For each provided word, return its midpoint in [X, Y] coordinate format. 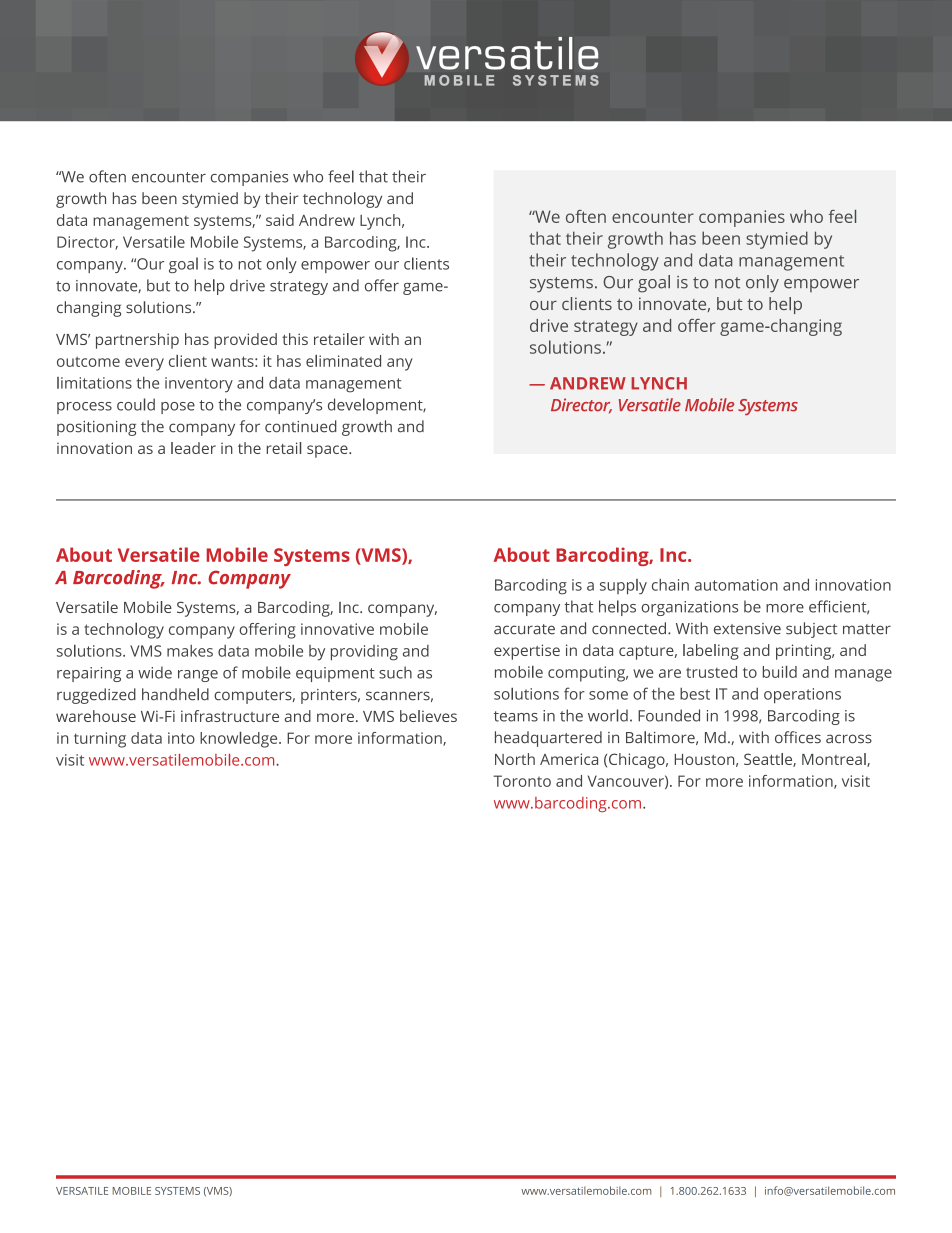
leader [193, 448]
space [328, 451]
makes [190, 651]
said [280, 220]
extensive [747, 629]
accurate [524, 629]
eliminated [343, 361]
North [515, 759]
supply [623, 587]
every [144, 364]
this [295, 339]
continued [301, 426]
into [181, 738]
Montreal [835, 760]
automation [736, 585]
